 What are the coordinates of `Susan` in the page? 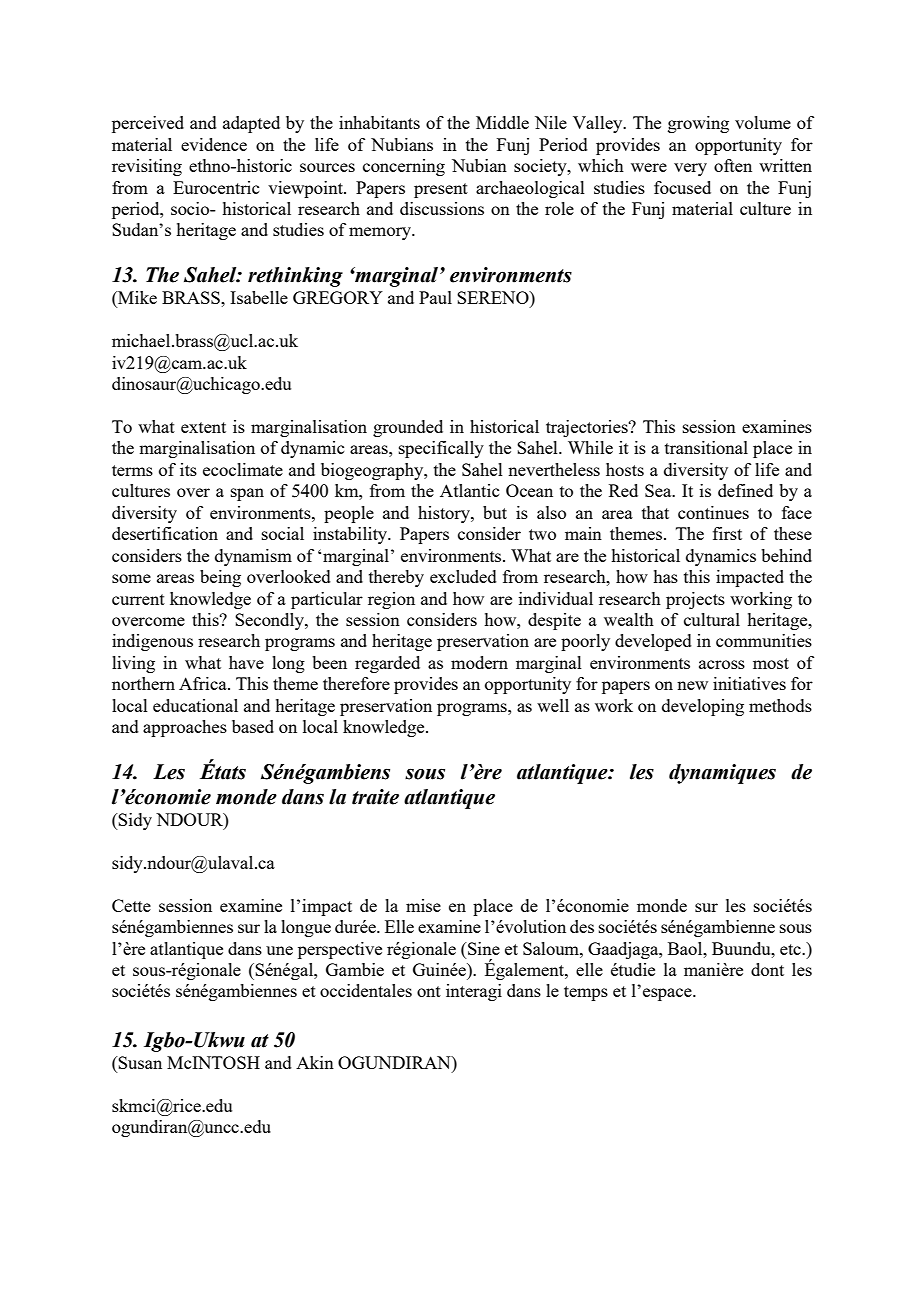 It's located at (139, 1062).
